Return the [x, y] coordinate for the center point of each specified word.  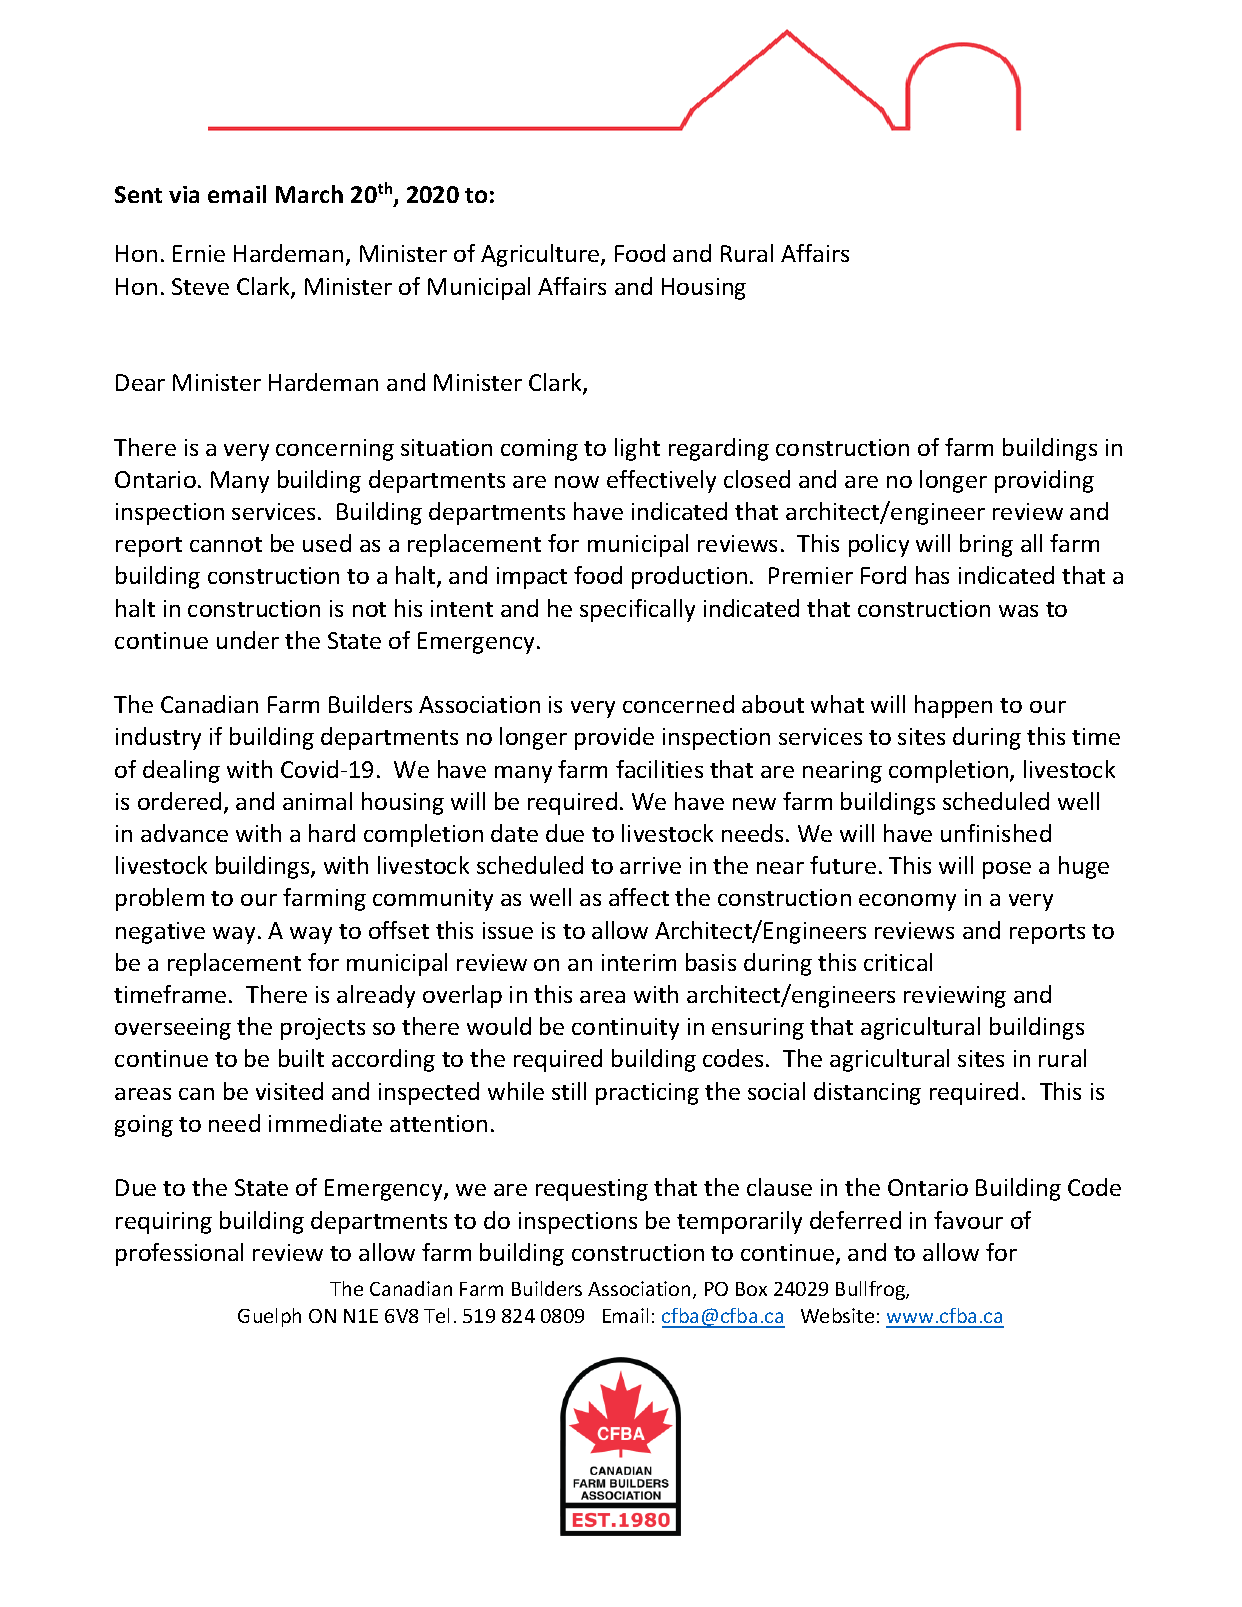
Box [751, 1289]
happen [953, 706]
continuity [625, 1029]
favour [968, 1220]
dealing [181, 771]
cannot [226, 544]
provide [614, 738]
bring [986, 545]
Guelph [269, 1317]
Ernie [199, 253]
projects [323, 1029]
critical [898, 962]
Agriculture [541, 255]
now [577, 482]
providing [1044, 481]
